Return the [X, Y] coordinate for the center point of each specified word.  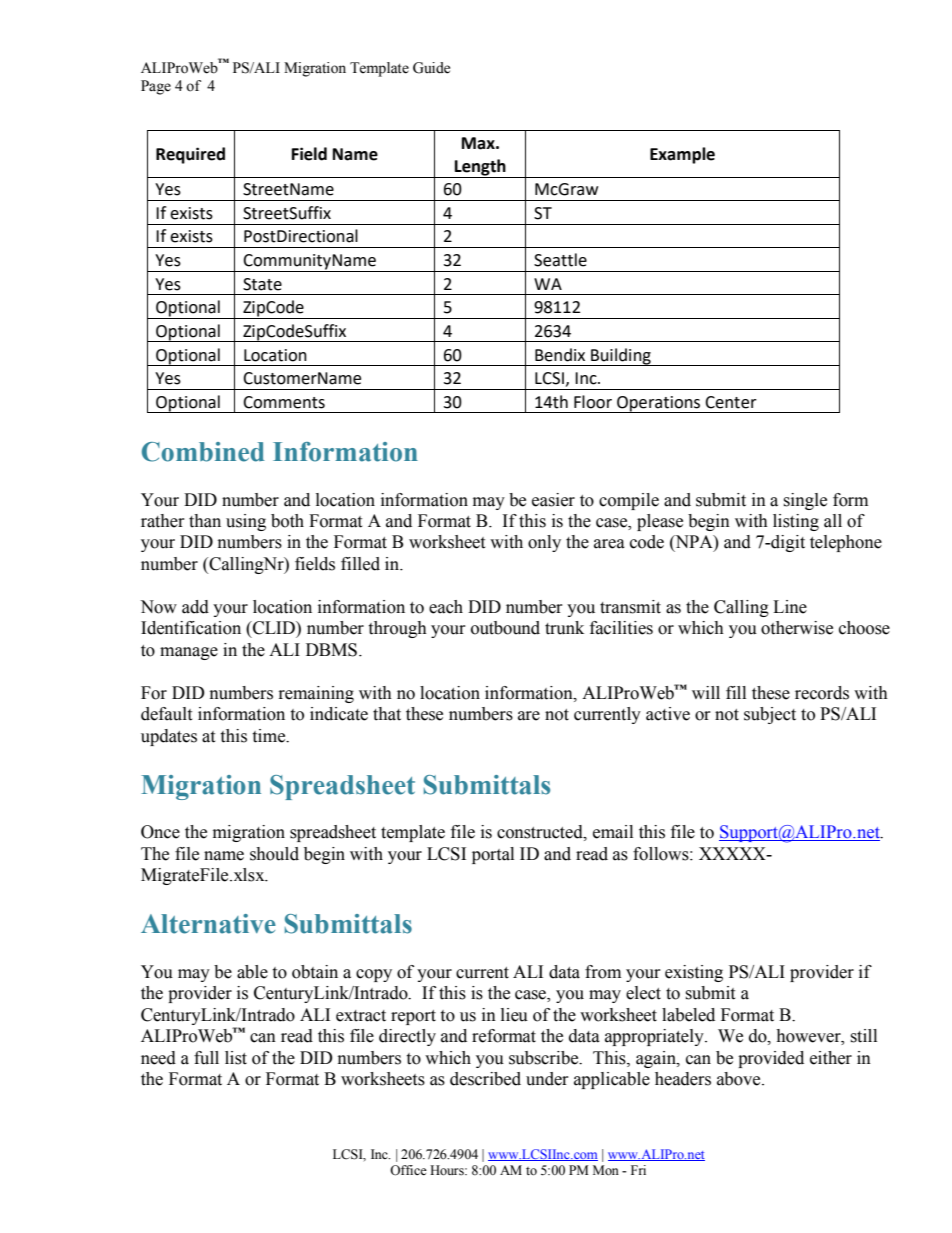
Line [790, 607]
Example [682, 155]
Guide [431, 68]
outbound [505, 628]
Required [190, 155]
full [206, 1058]
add [195, 607]
